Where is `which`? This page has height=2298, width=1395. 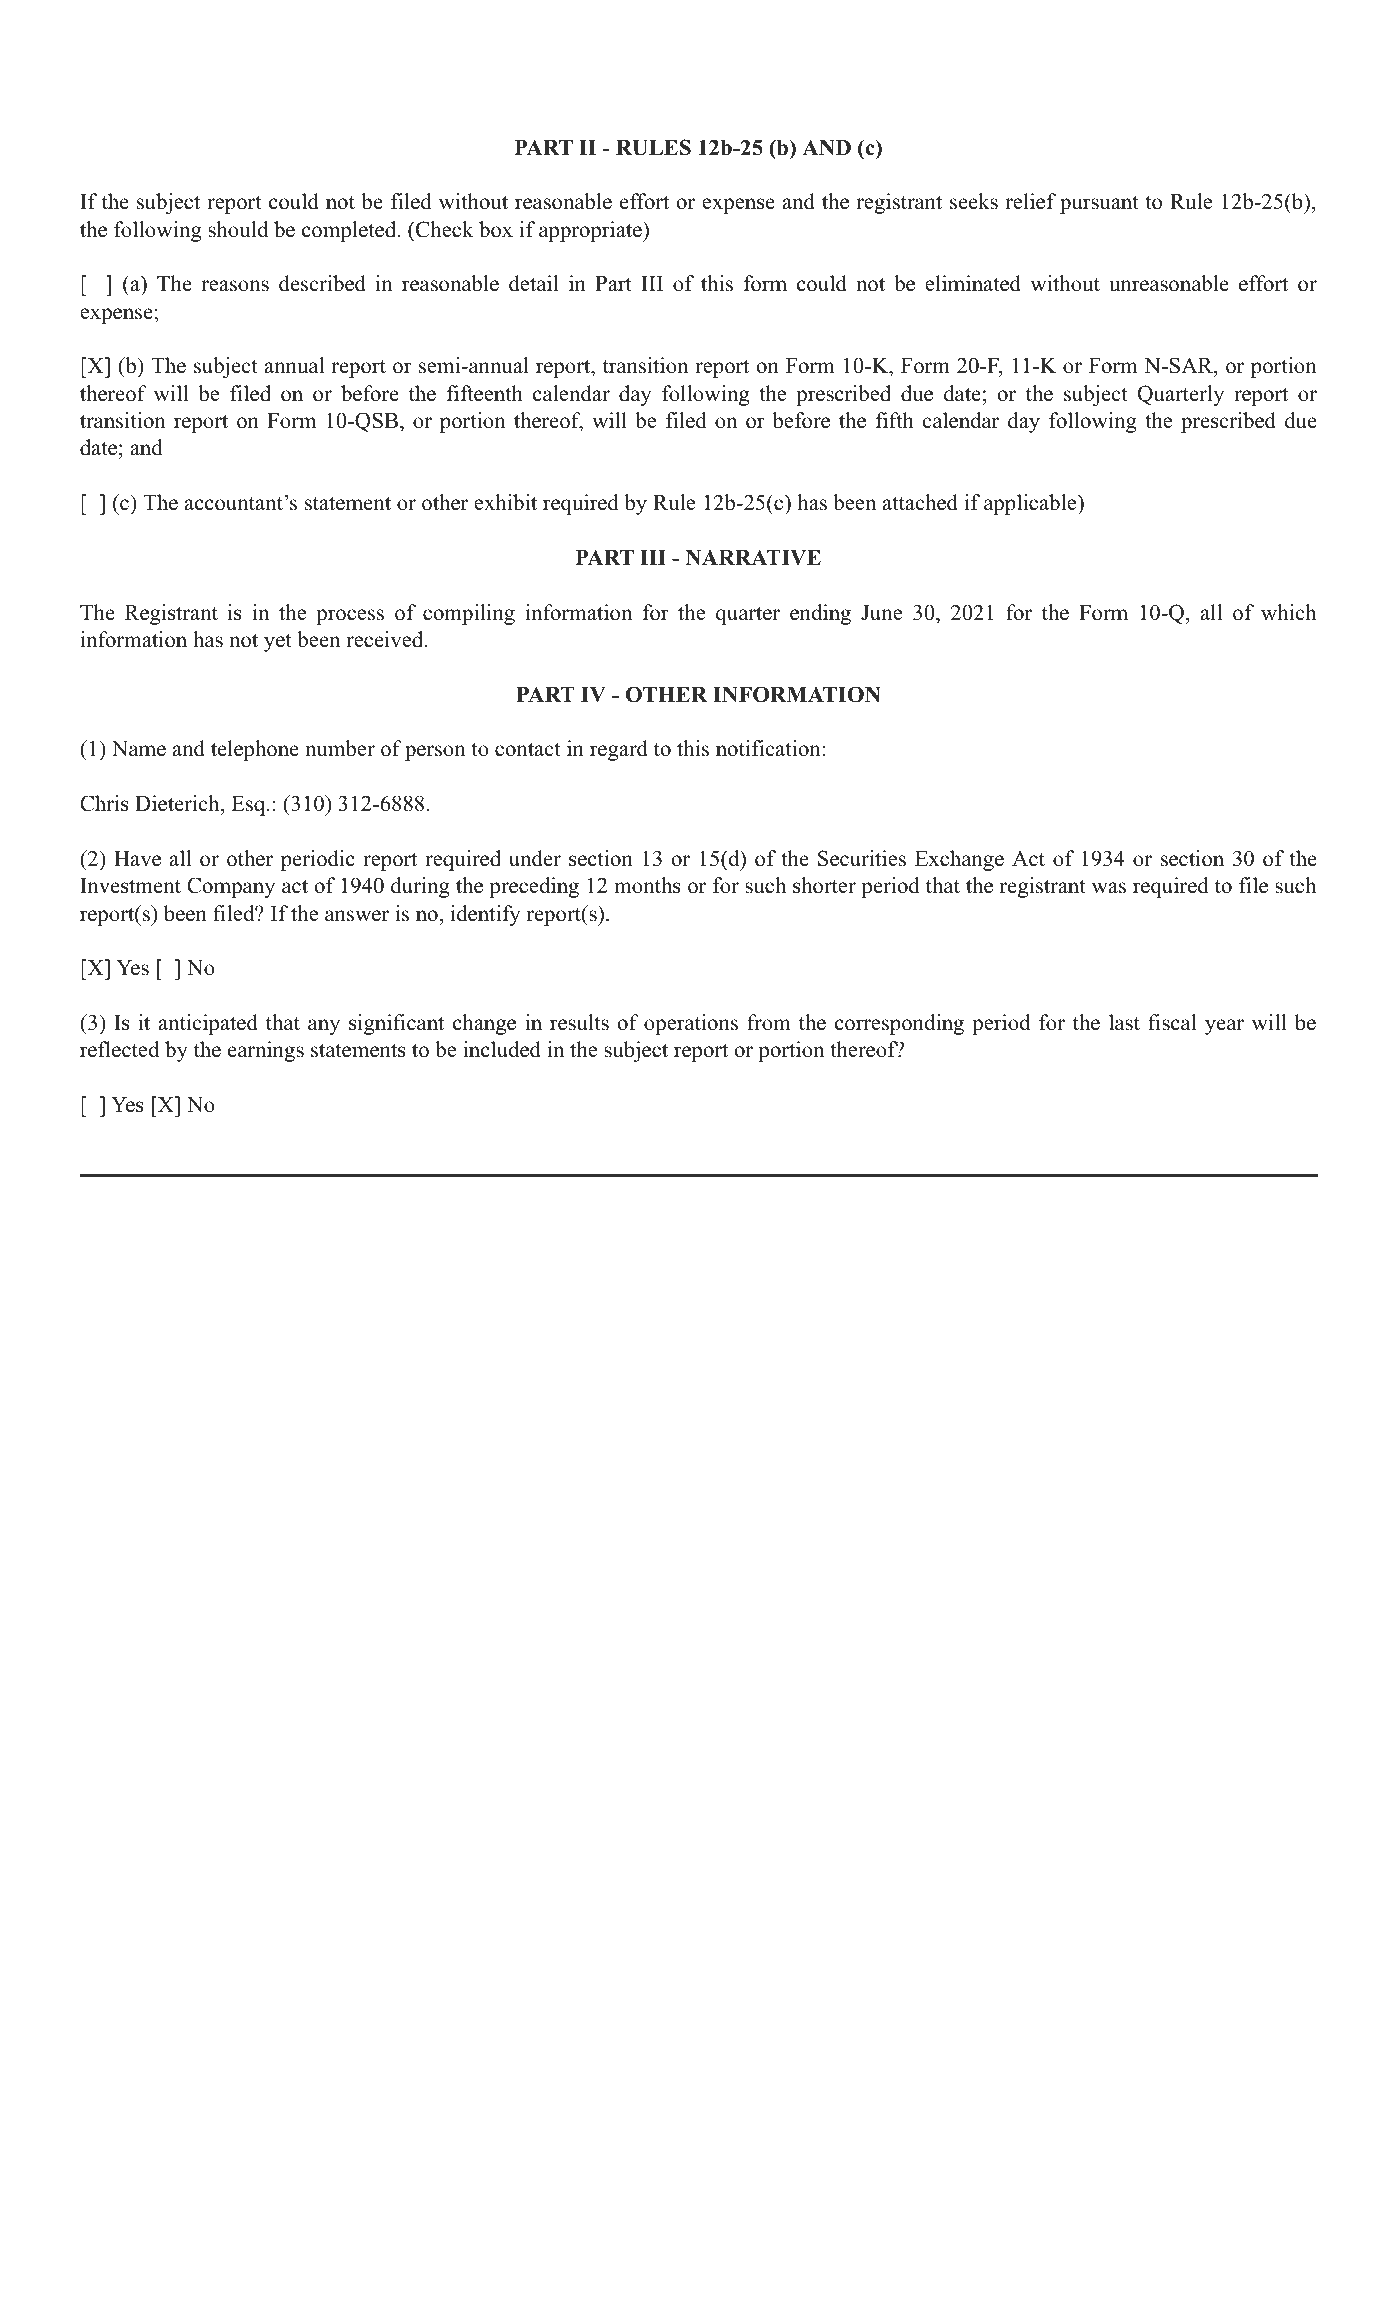 which is located at coordinates (1288, 612).
